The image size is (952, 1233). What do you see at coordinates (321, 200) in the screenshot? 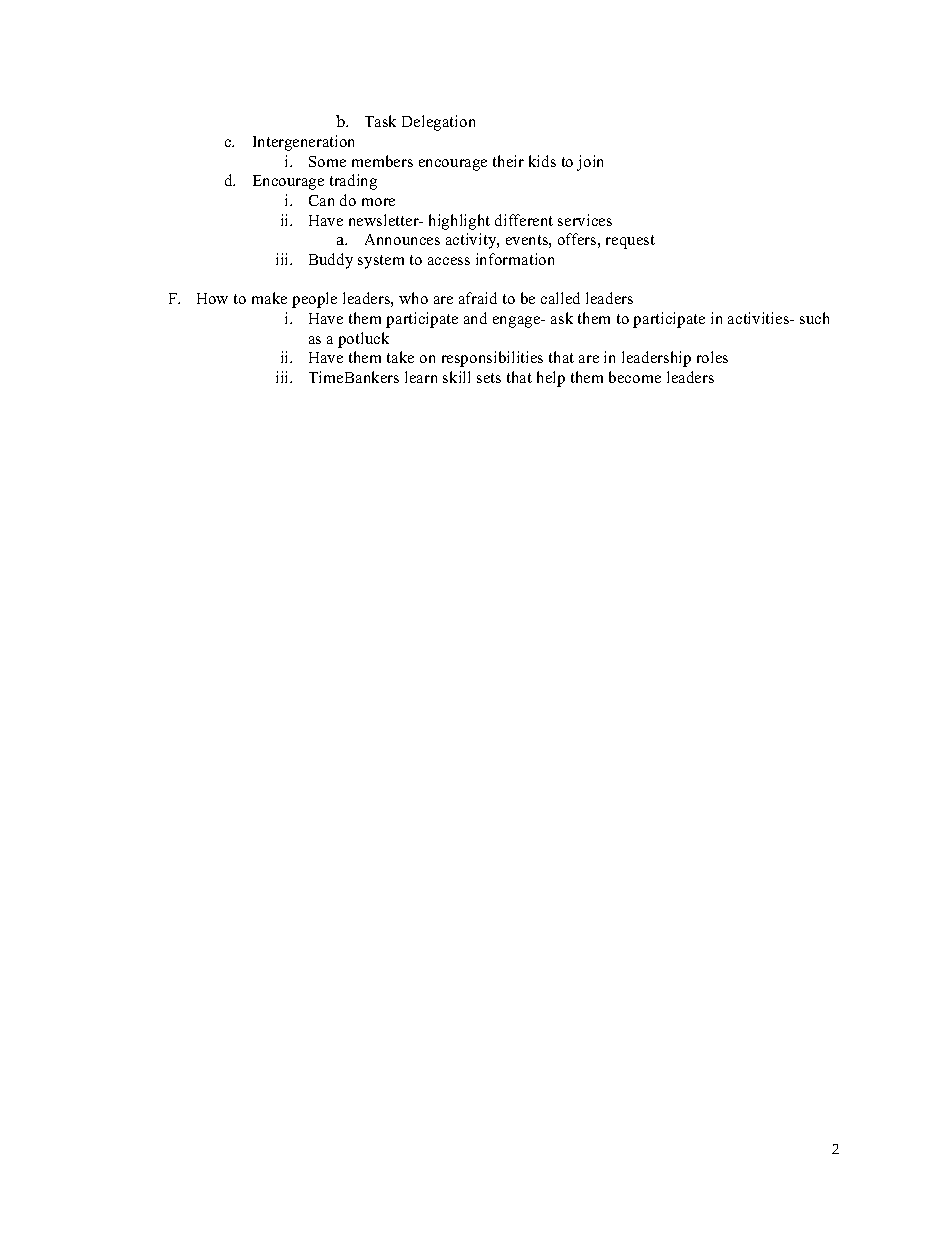
I see `Can` at bounding box center [321, 200].
